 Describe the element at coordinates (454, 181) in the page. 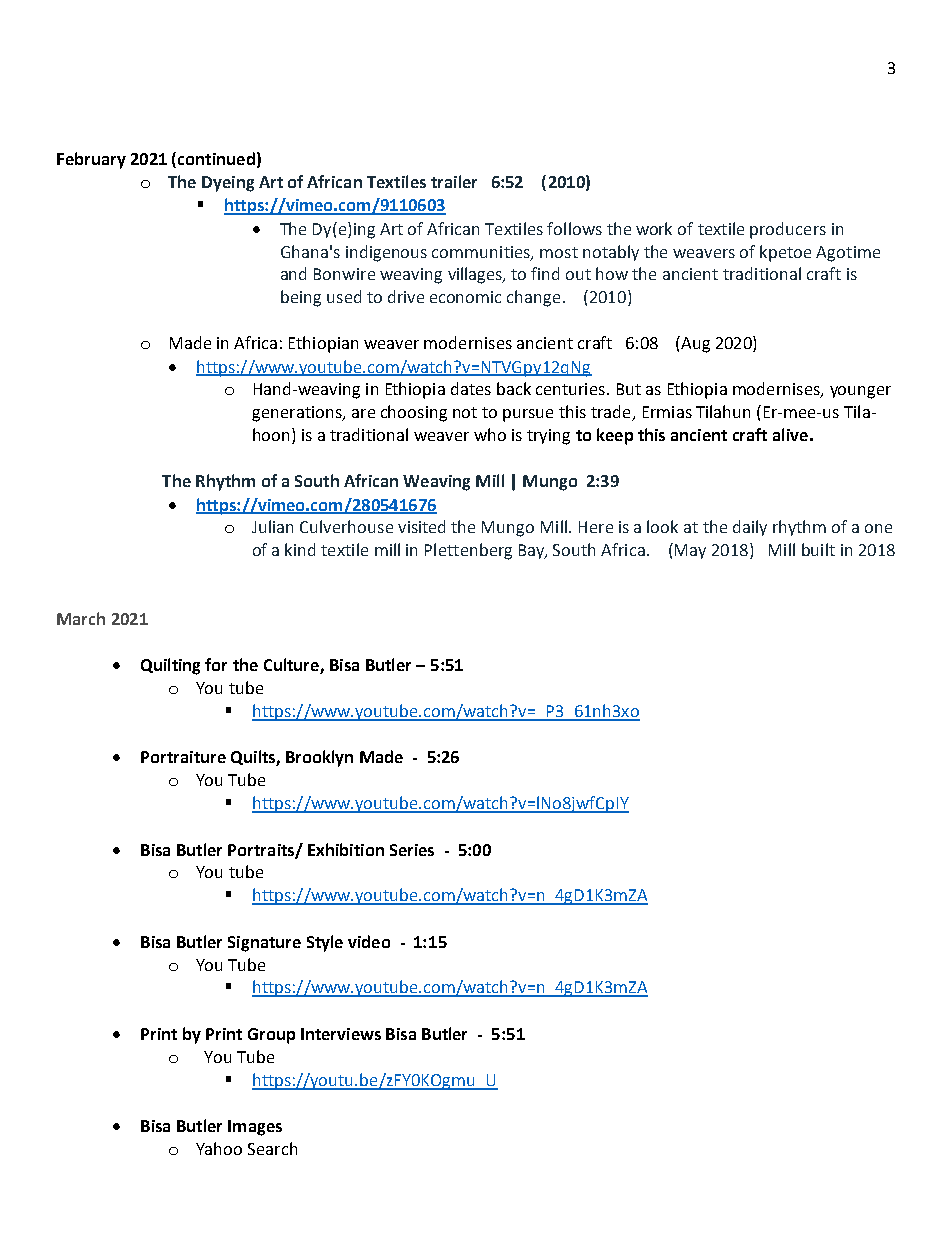

I see `trailer` at that location.
